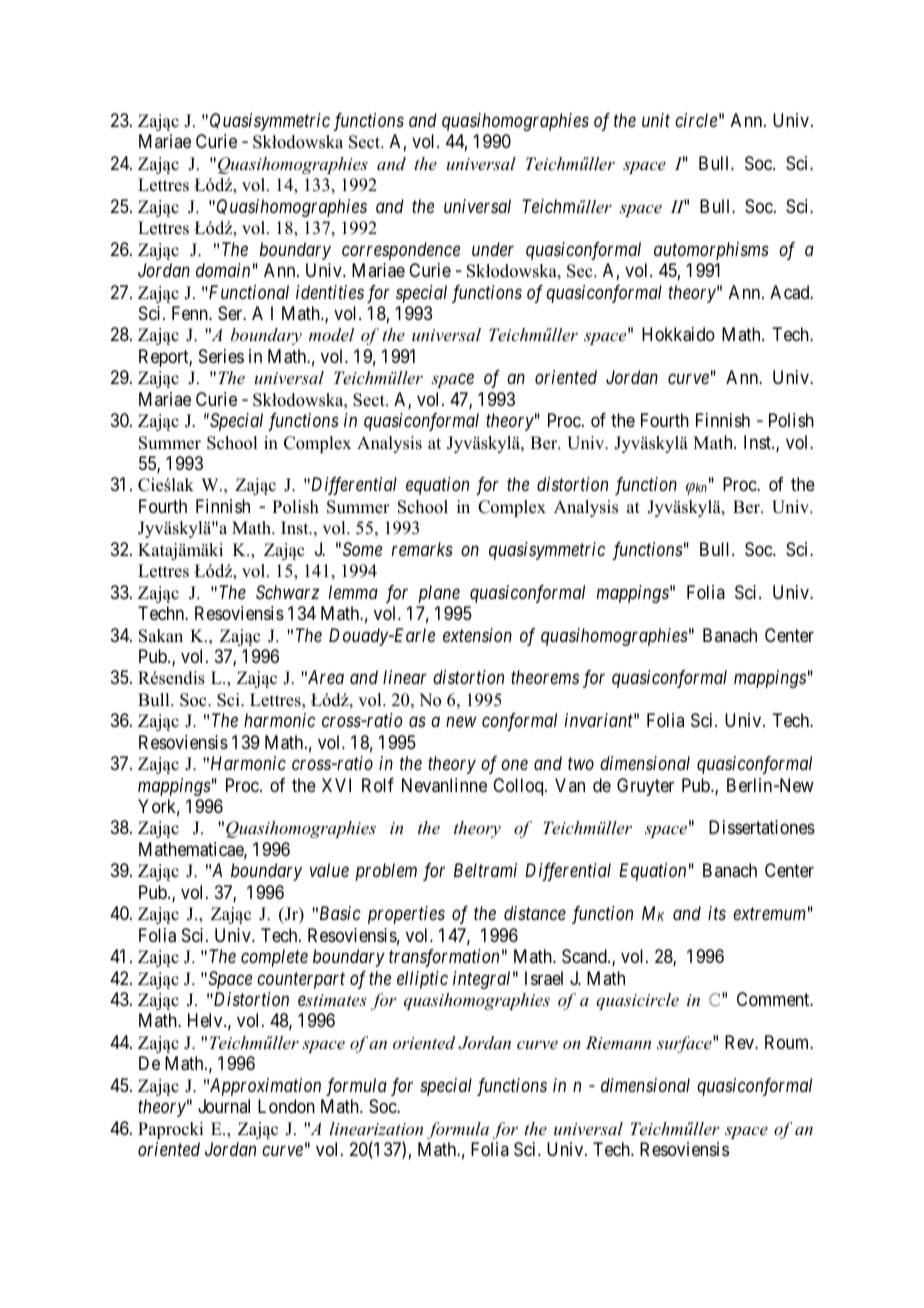 The height and width of the screenshot is (1308, 924). I want to click on two, so click(581, 764).
